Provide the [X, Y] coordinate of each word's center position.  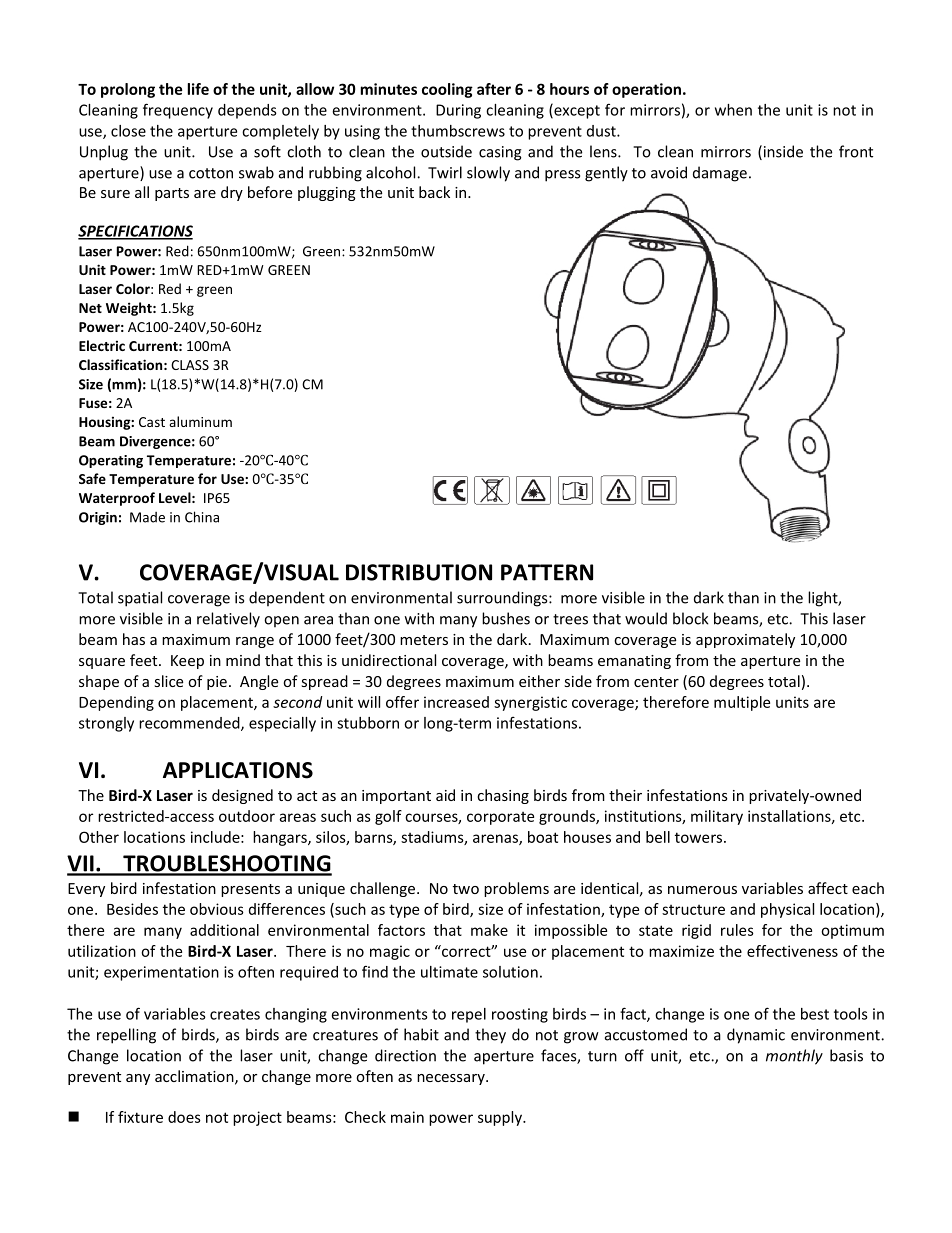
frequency [178, 111]
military [717, 817]
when [733, 110]
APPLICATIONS [238, 770]
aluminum [200, 421]
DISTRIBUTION [419, 572]
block [691, 618]
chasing [503, 796]
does [184, 1117]
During [458, 111]
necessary [452, 1079]
